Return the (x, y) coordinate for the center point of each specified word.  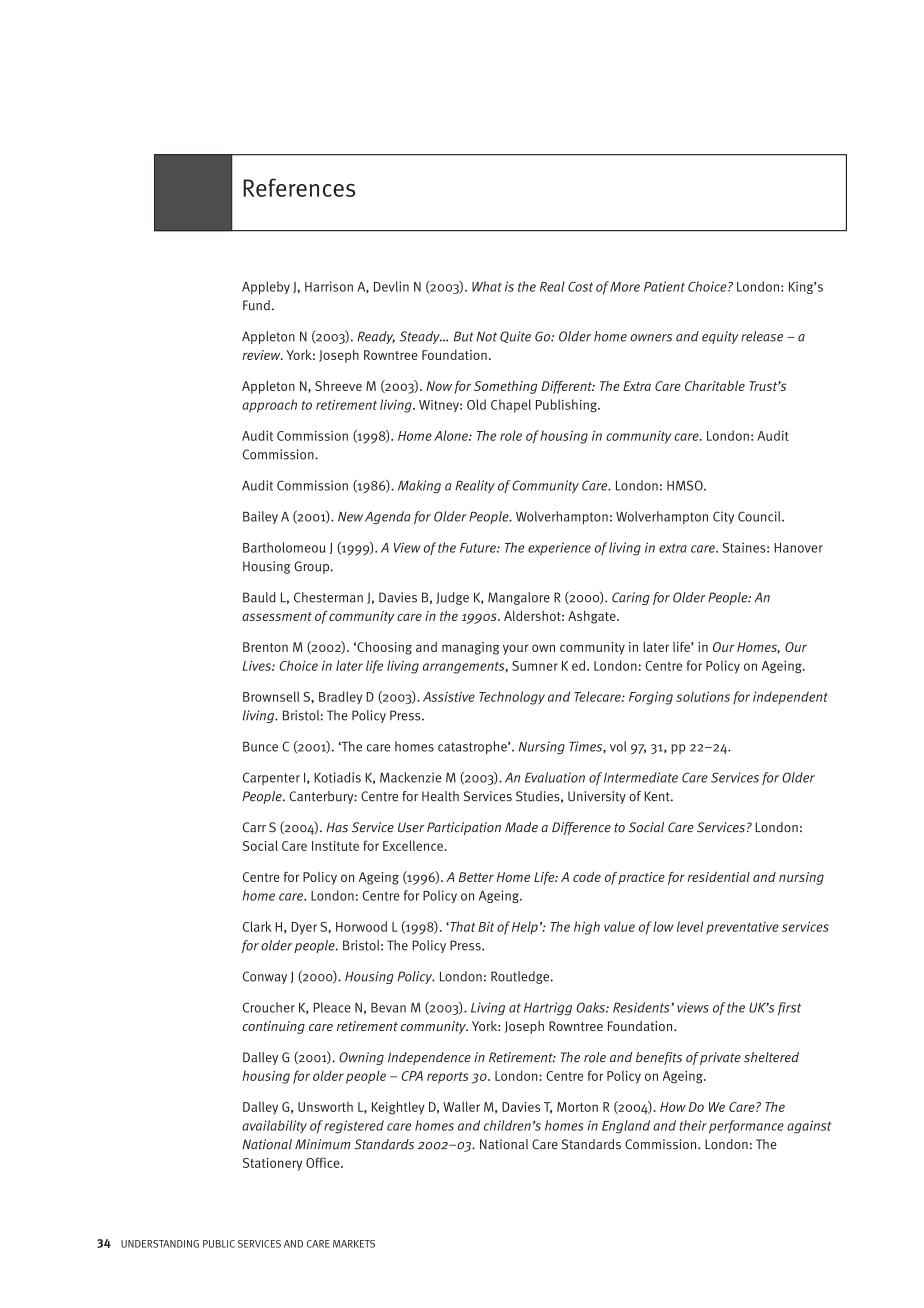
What (487, 286)
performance (746, 1127)
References (299, 187)
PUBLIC (219, 1244)
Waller (461, 1106)
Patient (664, 286)
